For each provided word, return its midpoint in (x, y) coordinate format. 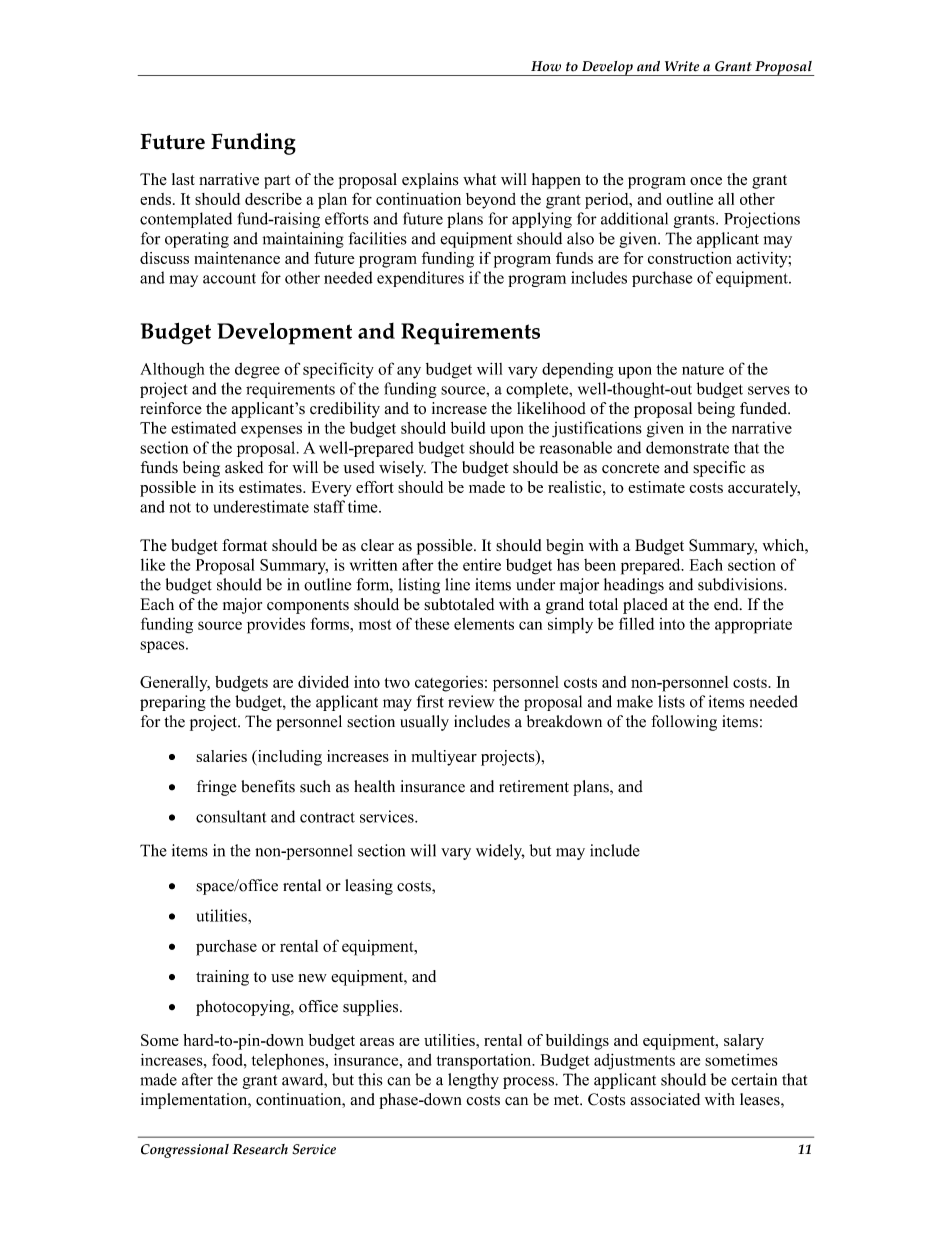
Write (682, 66)
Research (260, 1149)
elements (484, 624)
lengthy (473, 1081)
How (546, 66)
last (183, 179)
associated (665, 1099)
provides (276, 625)
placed (645, 606)
